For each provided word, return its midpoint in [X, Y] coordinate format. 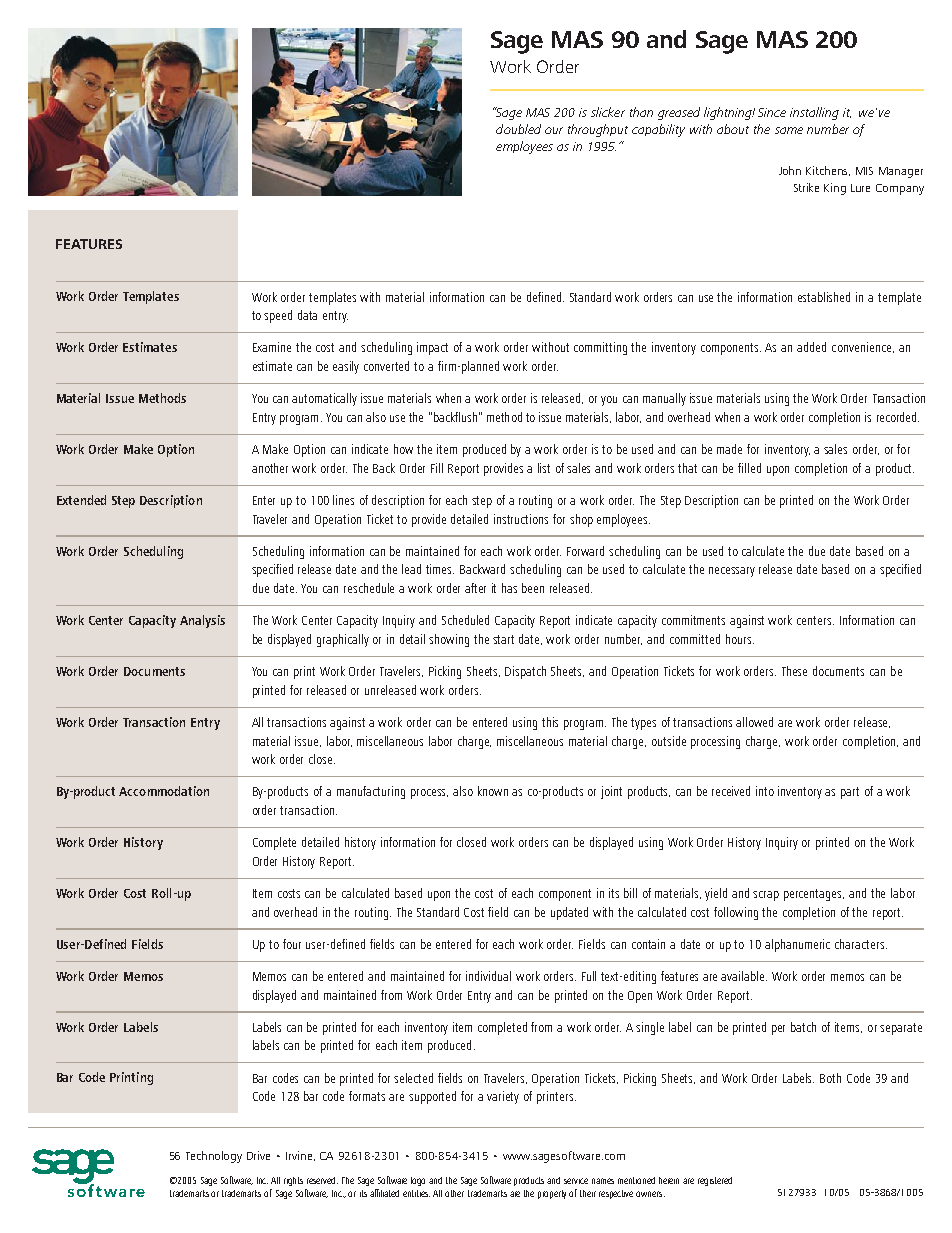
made [729, 449]
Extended [81, 500]
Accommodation [164, 791]
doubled [518, 129]
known [493, 791]
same [789, 130]
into [765, 791]
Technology [214, 1157]
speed [278, 316]
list [544, 468]
